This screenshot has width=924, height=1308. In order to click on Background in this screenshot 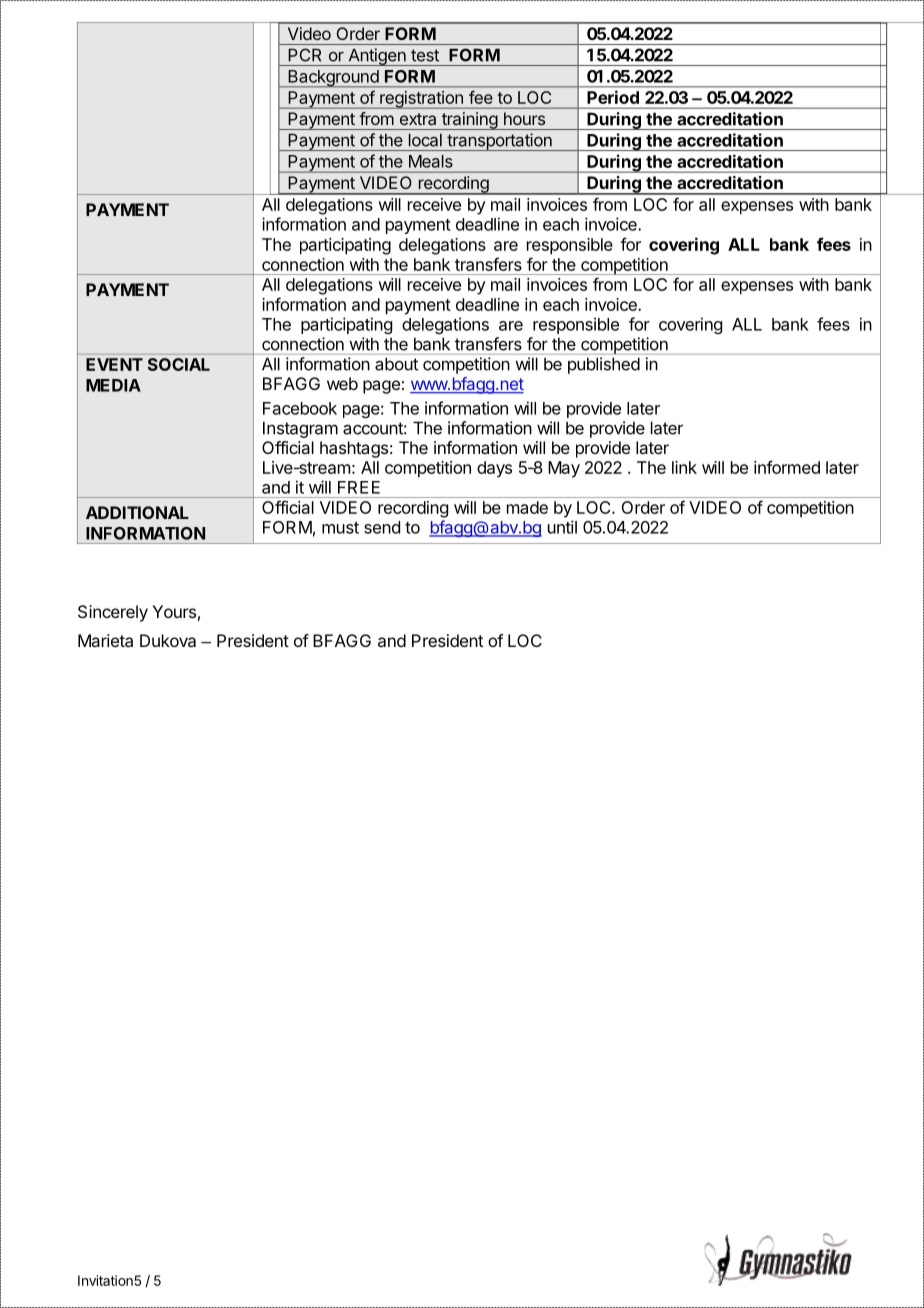, I will do `click(333, 79)`.
